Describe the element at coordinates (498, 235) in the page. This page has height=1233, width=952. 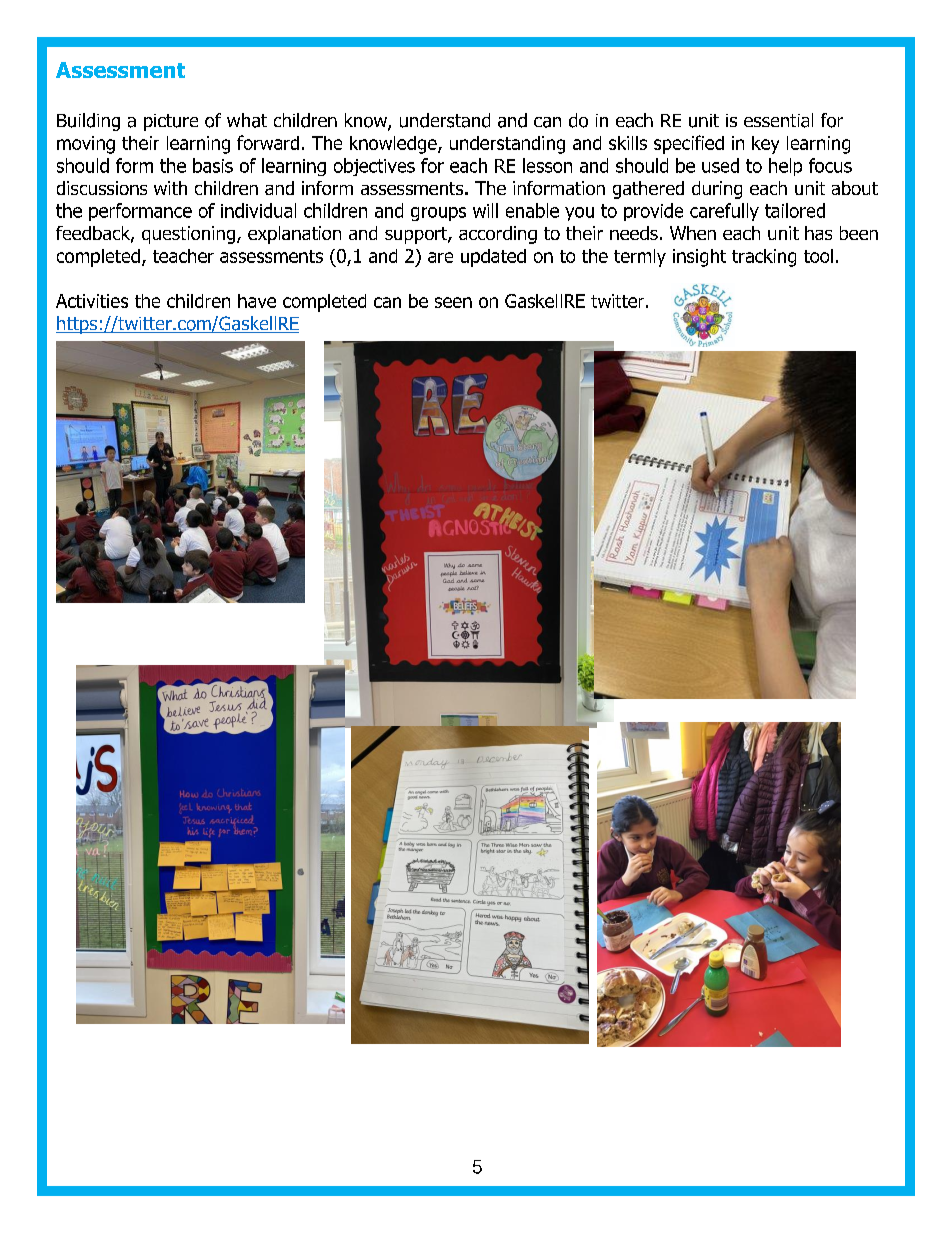
I see `according` at that location.
